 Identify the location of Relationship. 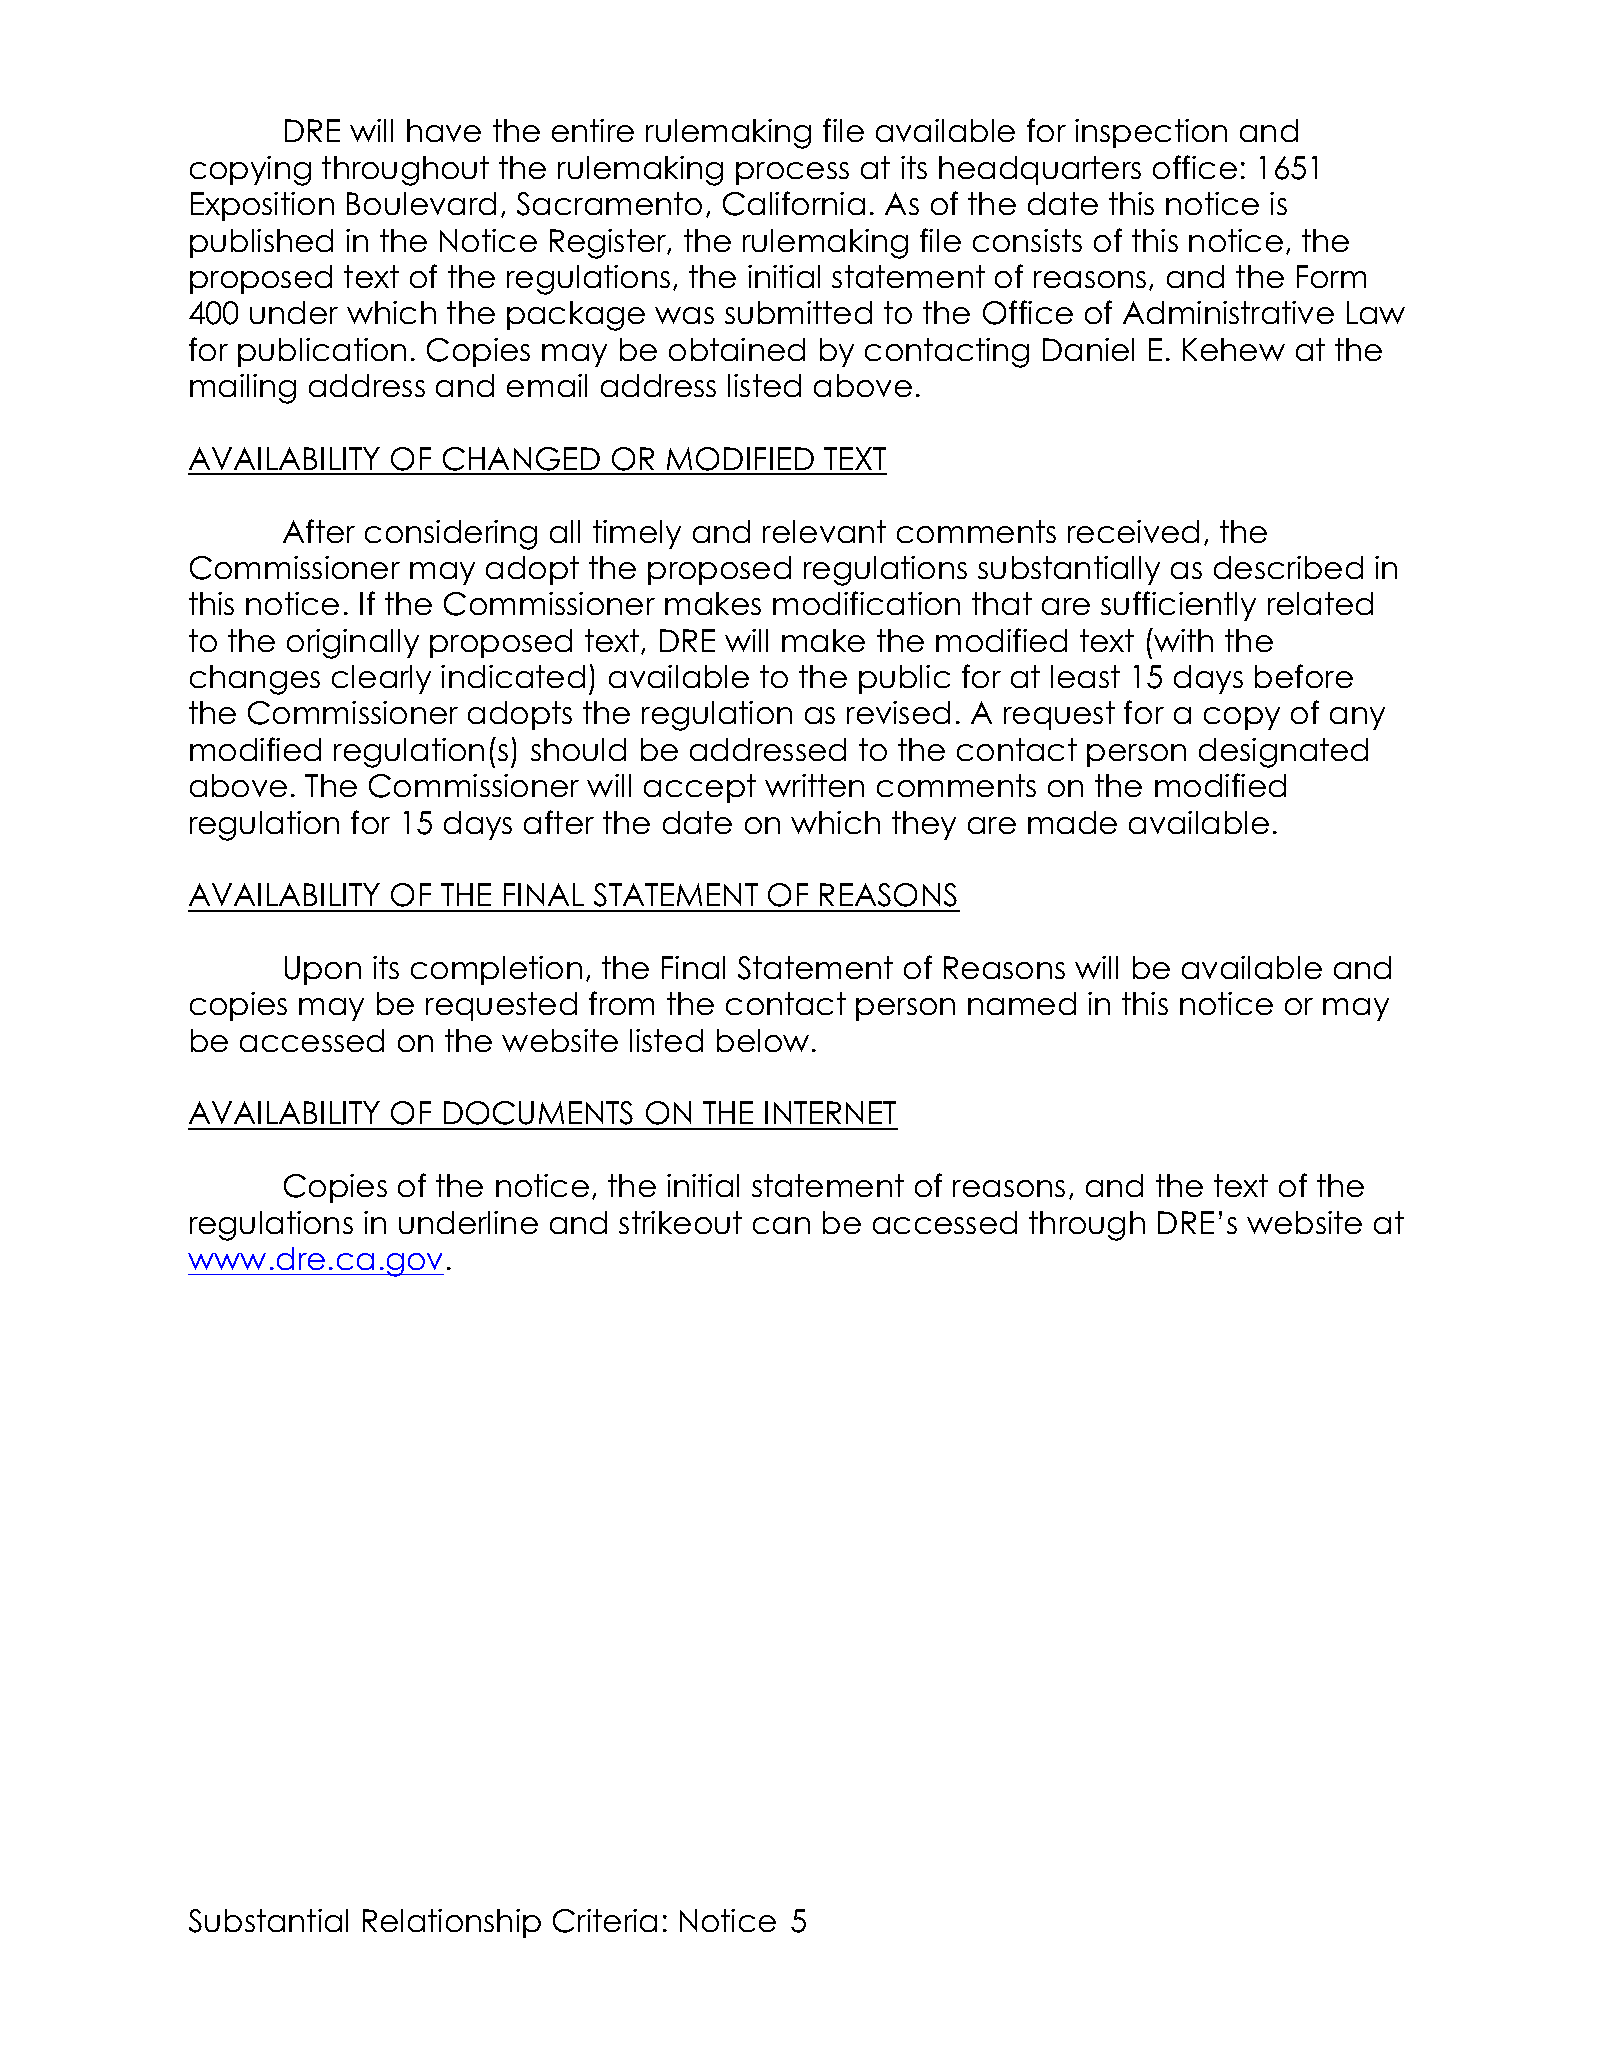
(452, 1923).
